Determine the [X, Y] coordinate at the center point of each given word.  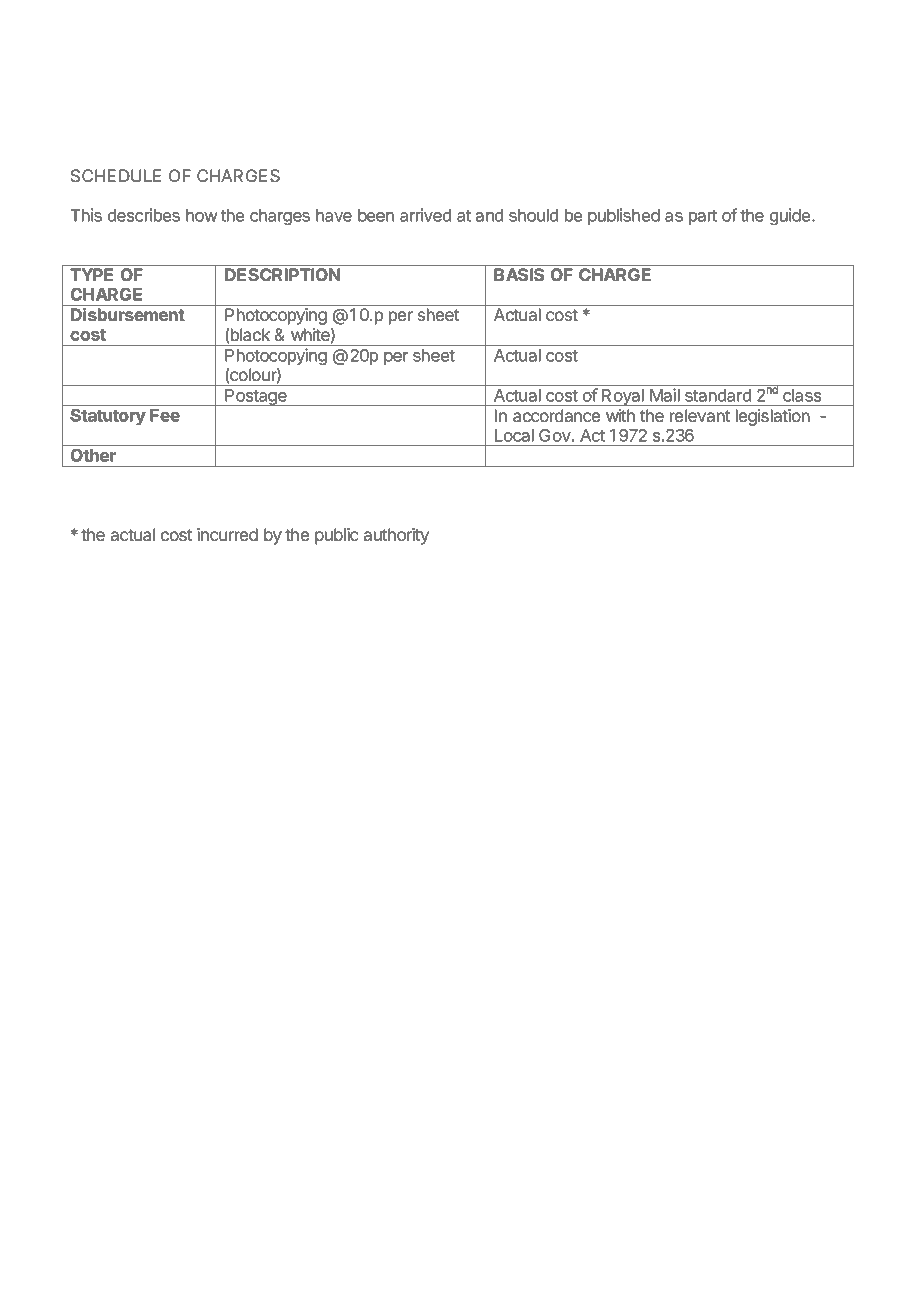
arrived [425, 215]
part [703, 217]
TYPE [91, 274]
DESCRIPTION [282, 274]
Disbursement [128, 314]
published [624, 216]
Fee [165, 415]
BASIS [519, 274]
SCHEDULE [116, 175]
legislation [773, 417]
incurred [227, 534]
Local [514, 435]
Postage [256, 397]
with [620, 415]
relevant [700, 415]
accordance [556, 415]
